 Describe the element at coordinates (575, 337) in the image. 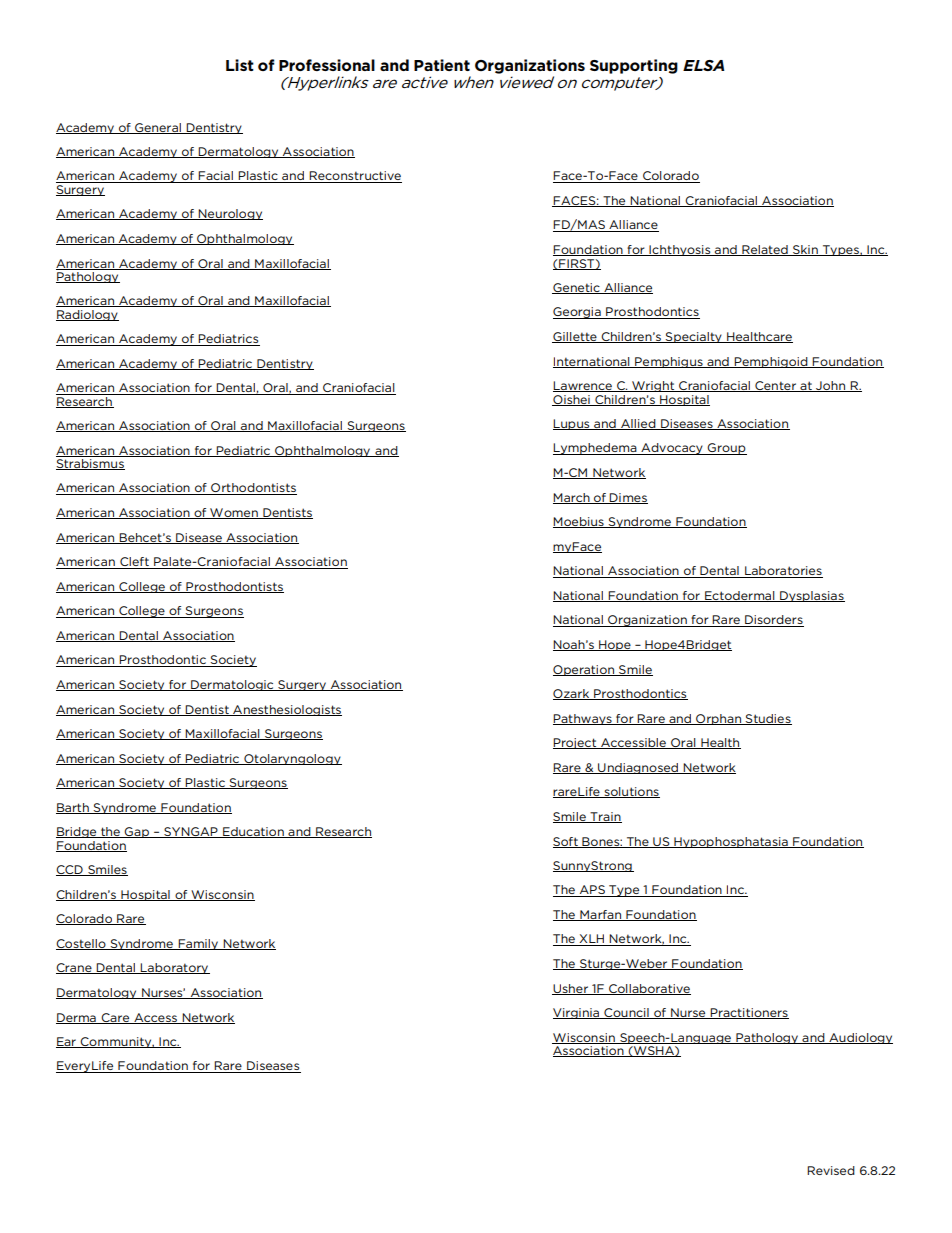

I see `Gillette` at that location.
